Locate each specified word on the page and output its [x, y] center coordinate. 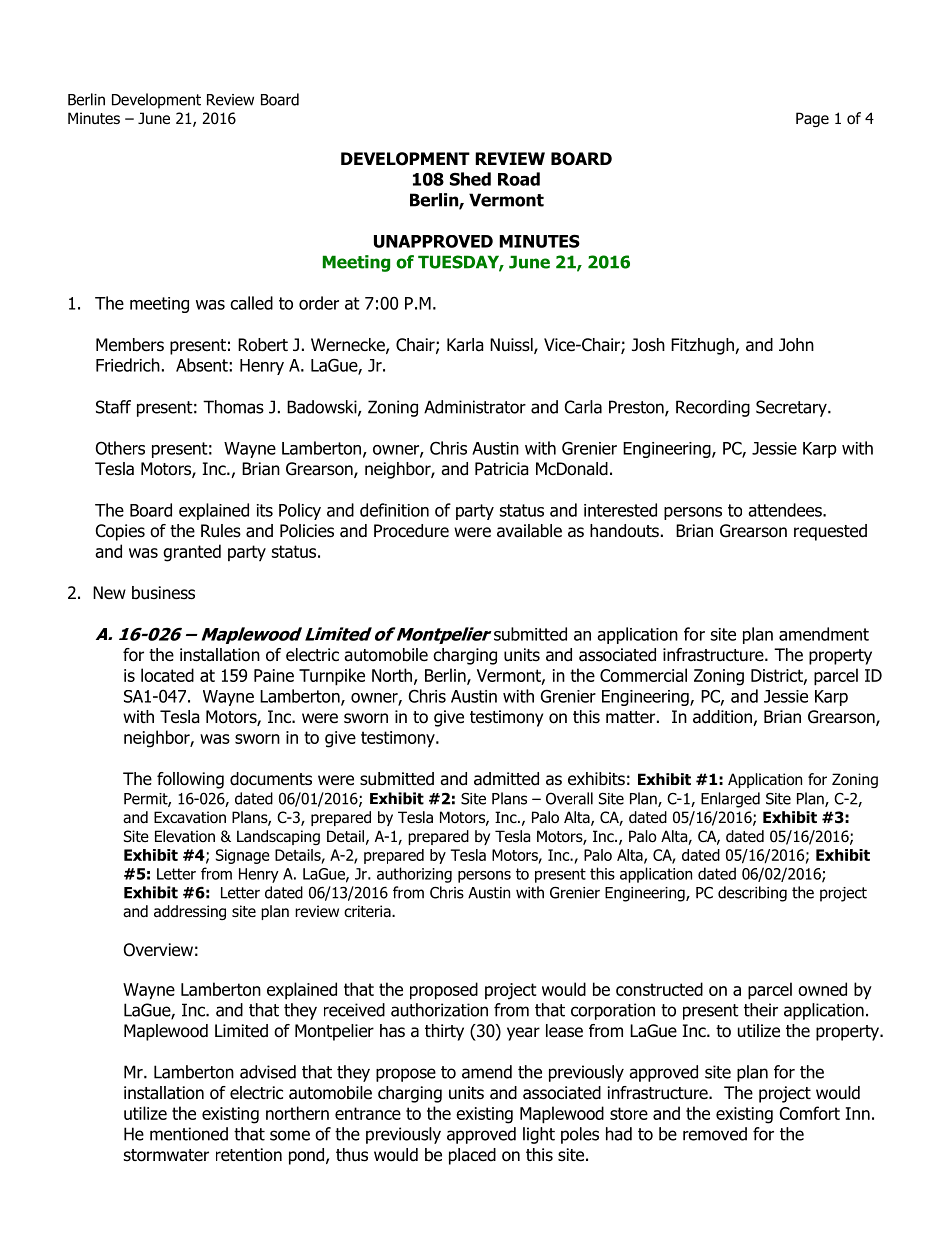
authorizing [414, 875]
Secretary [792, 408]
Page [812, 119]
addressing [190, 912]
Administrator [475, 407]
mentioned [189, 1134]
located [167, 675]
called [251, 303]
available [529, 531]
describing [752, 894]
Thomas [233, 407]
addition [723, 718]
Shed [470, 179]
